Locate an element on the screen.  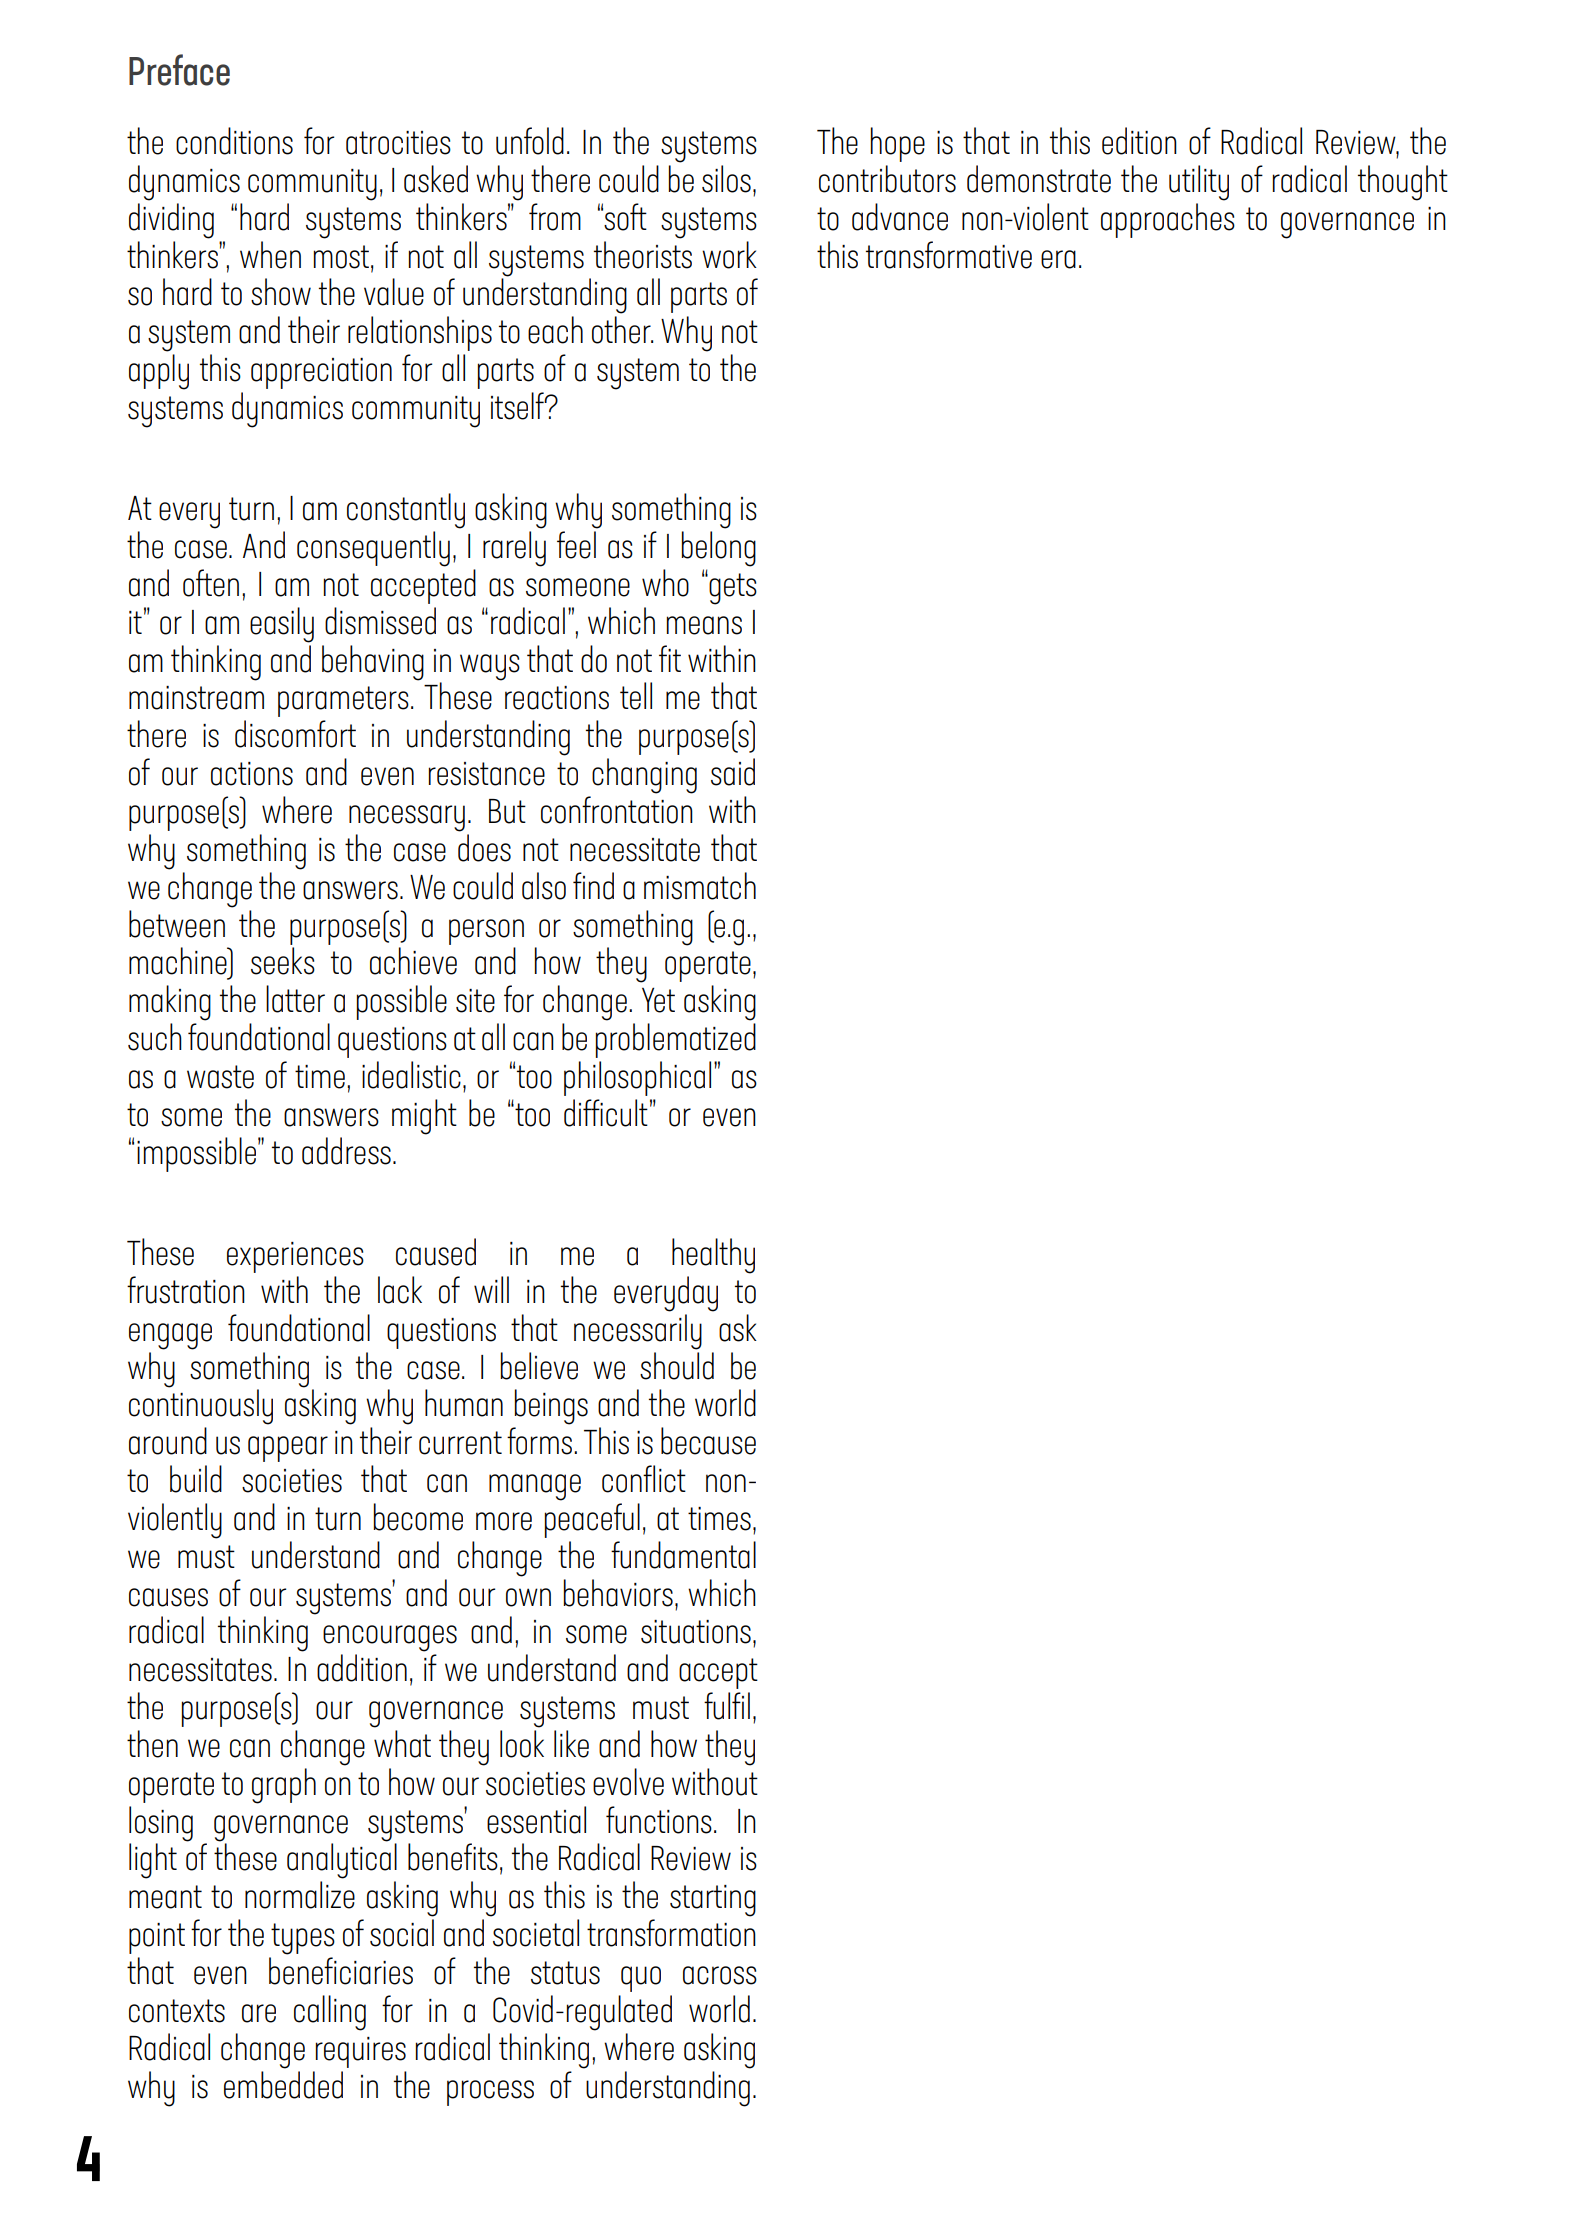
starting is located at coordinates (713, 1901).
